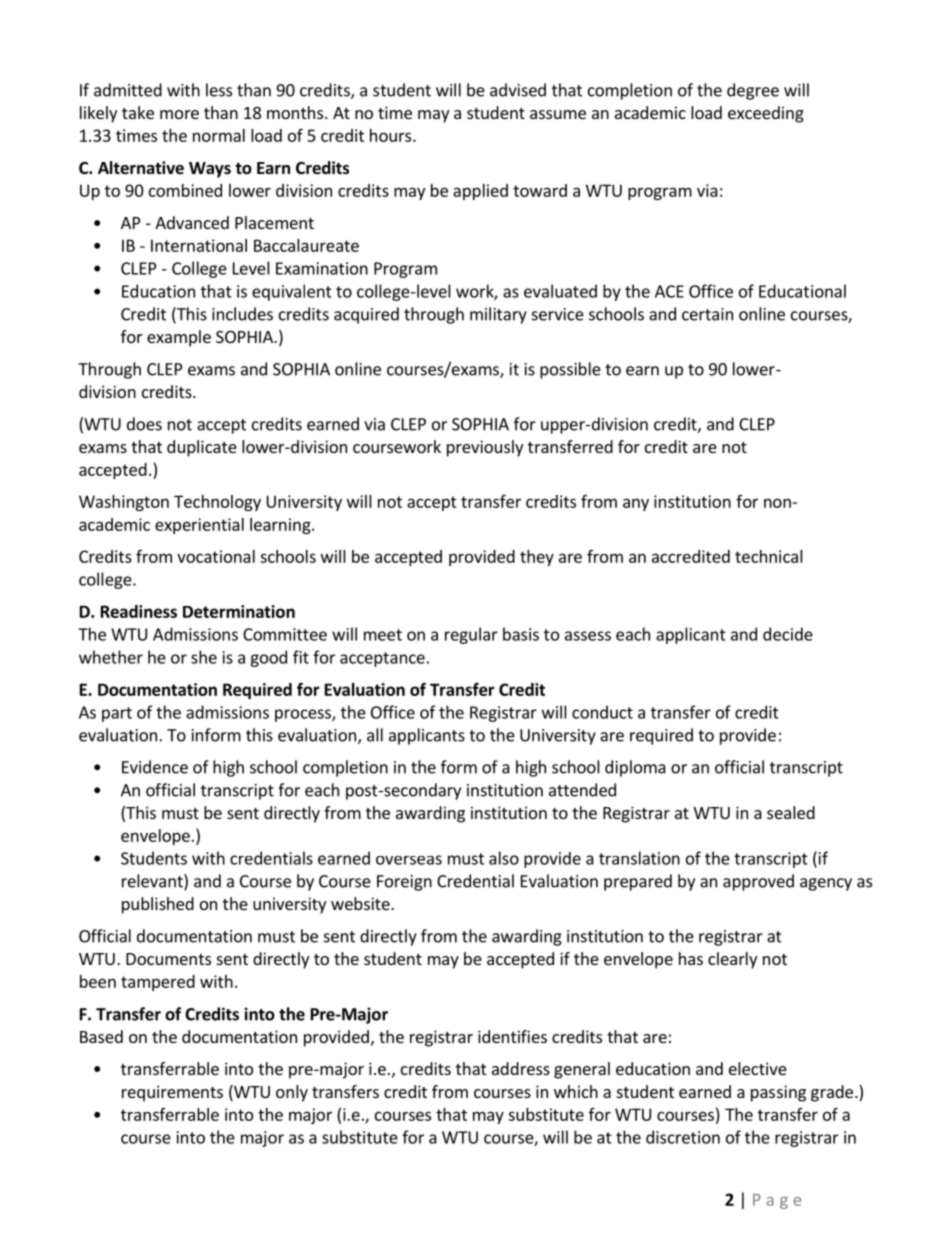  What do you see at coordinates (788, 634) in the page?
I see `decide` at bounding box center [788, 634].
